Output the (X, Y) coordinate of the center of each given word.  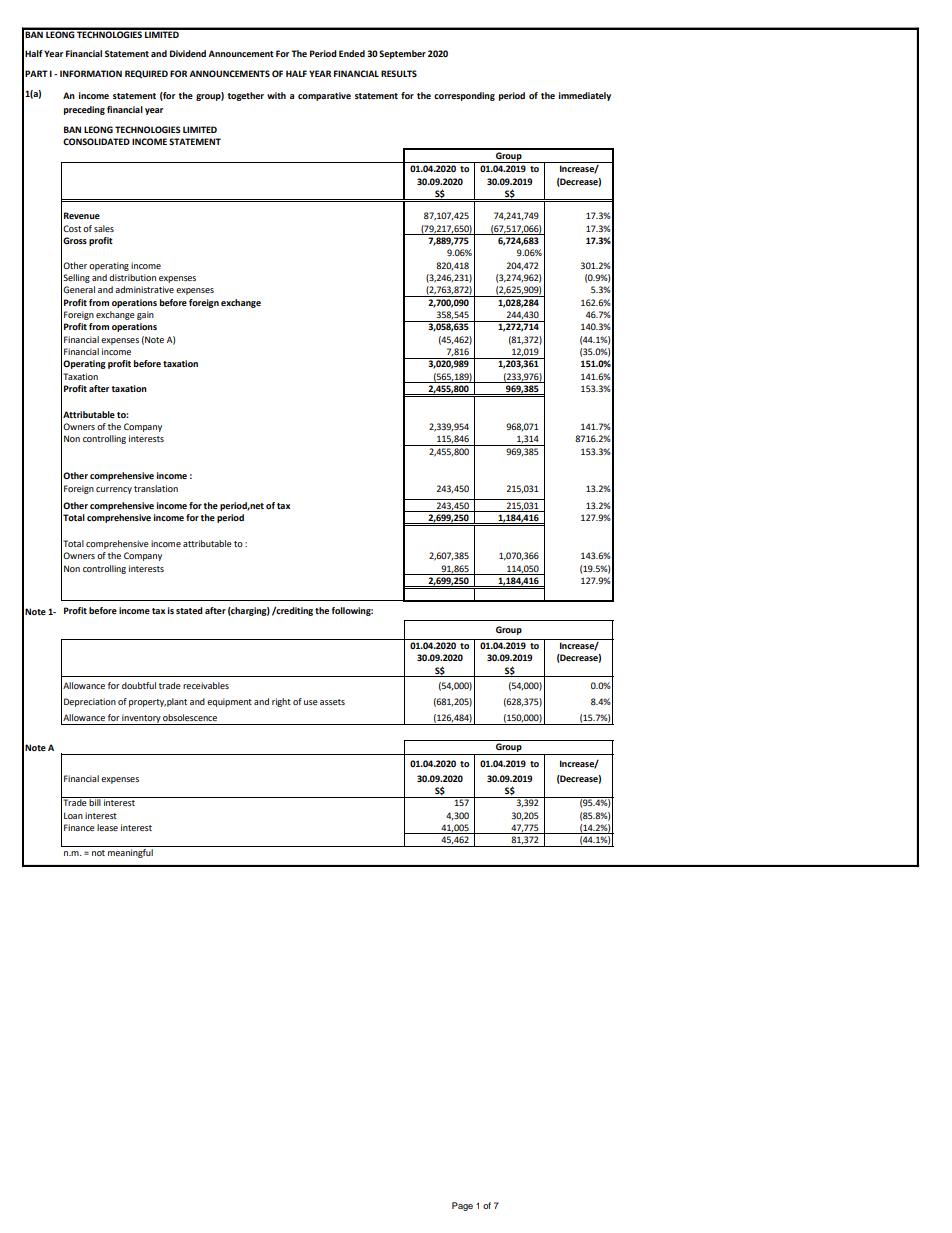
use (311, 702)
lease (107, 827)
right (281, 702)
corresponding (464, 96)
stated (189, 610)
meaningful (130, 853)
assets (332, 702)
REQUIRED (146, 74)
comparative (324, 96)
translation (156, 488)
